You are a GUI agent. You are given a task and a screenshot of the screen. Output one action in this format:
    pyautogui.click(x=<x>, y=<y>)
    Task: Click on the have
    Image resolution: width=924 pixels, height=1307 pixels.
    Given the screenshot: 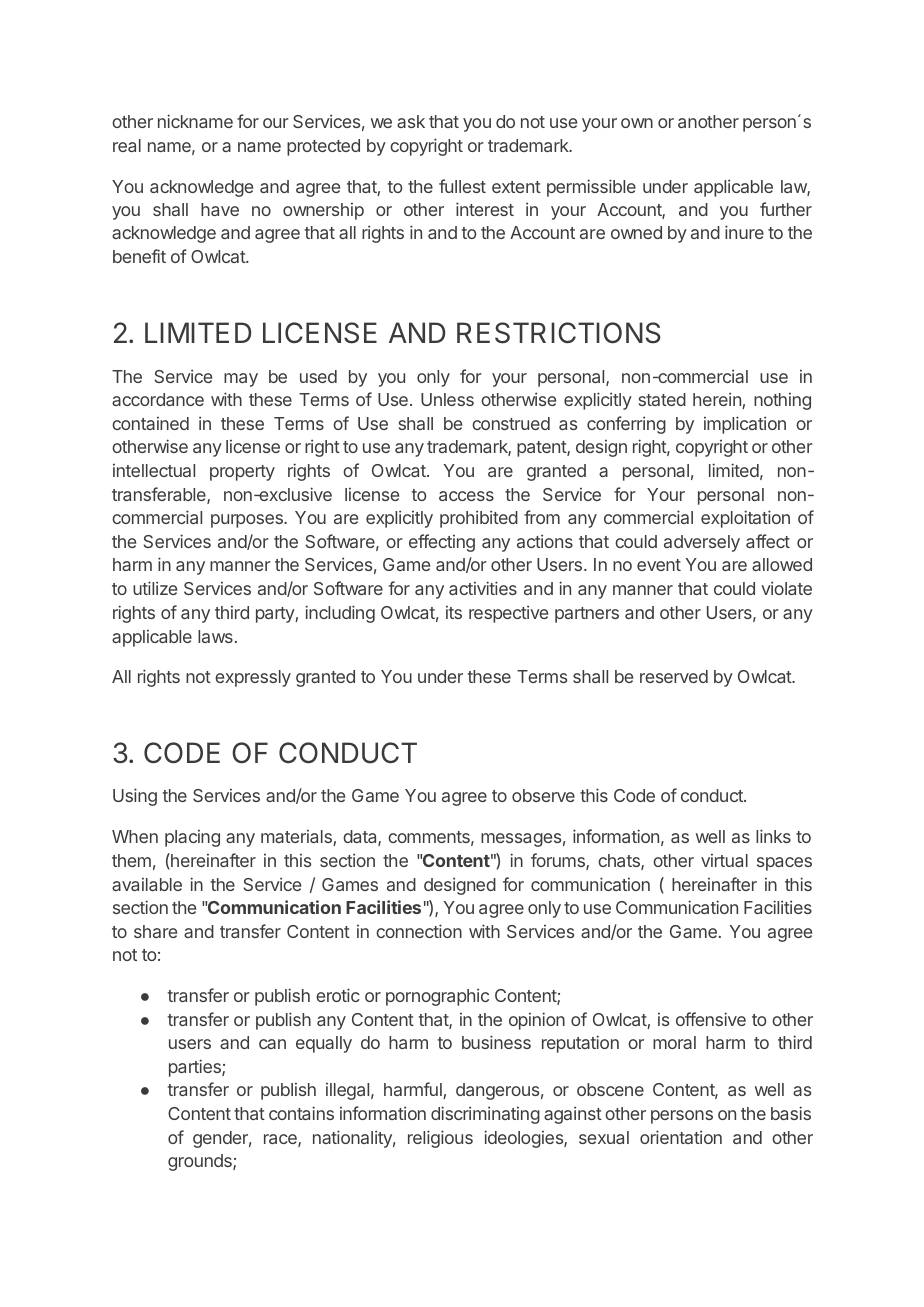 What is the action you would take?
    pyautogui.click(x=220, y=209)
